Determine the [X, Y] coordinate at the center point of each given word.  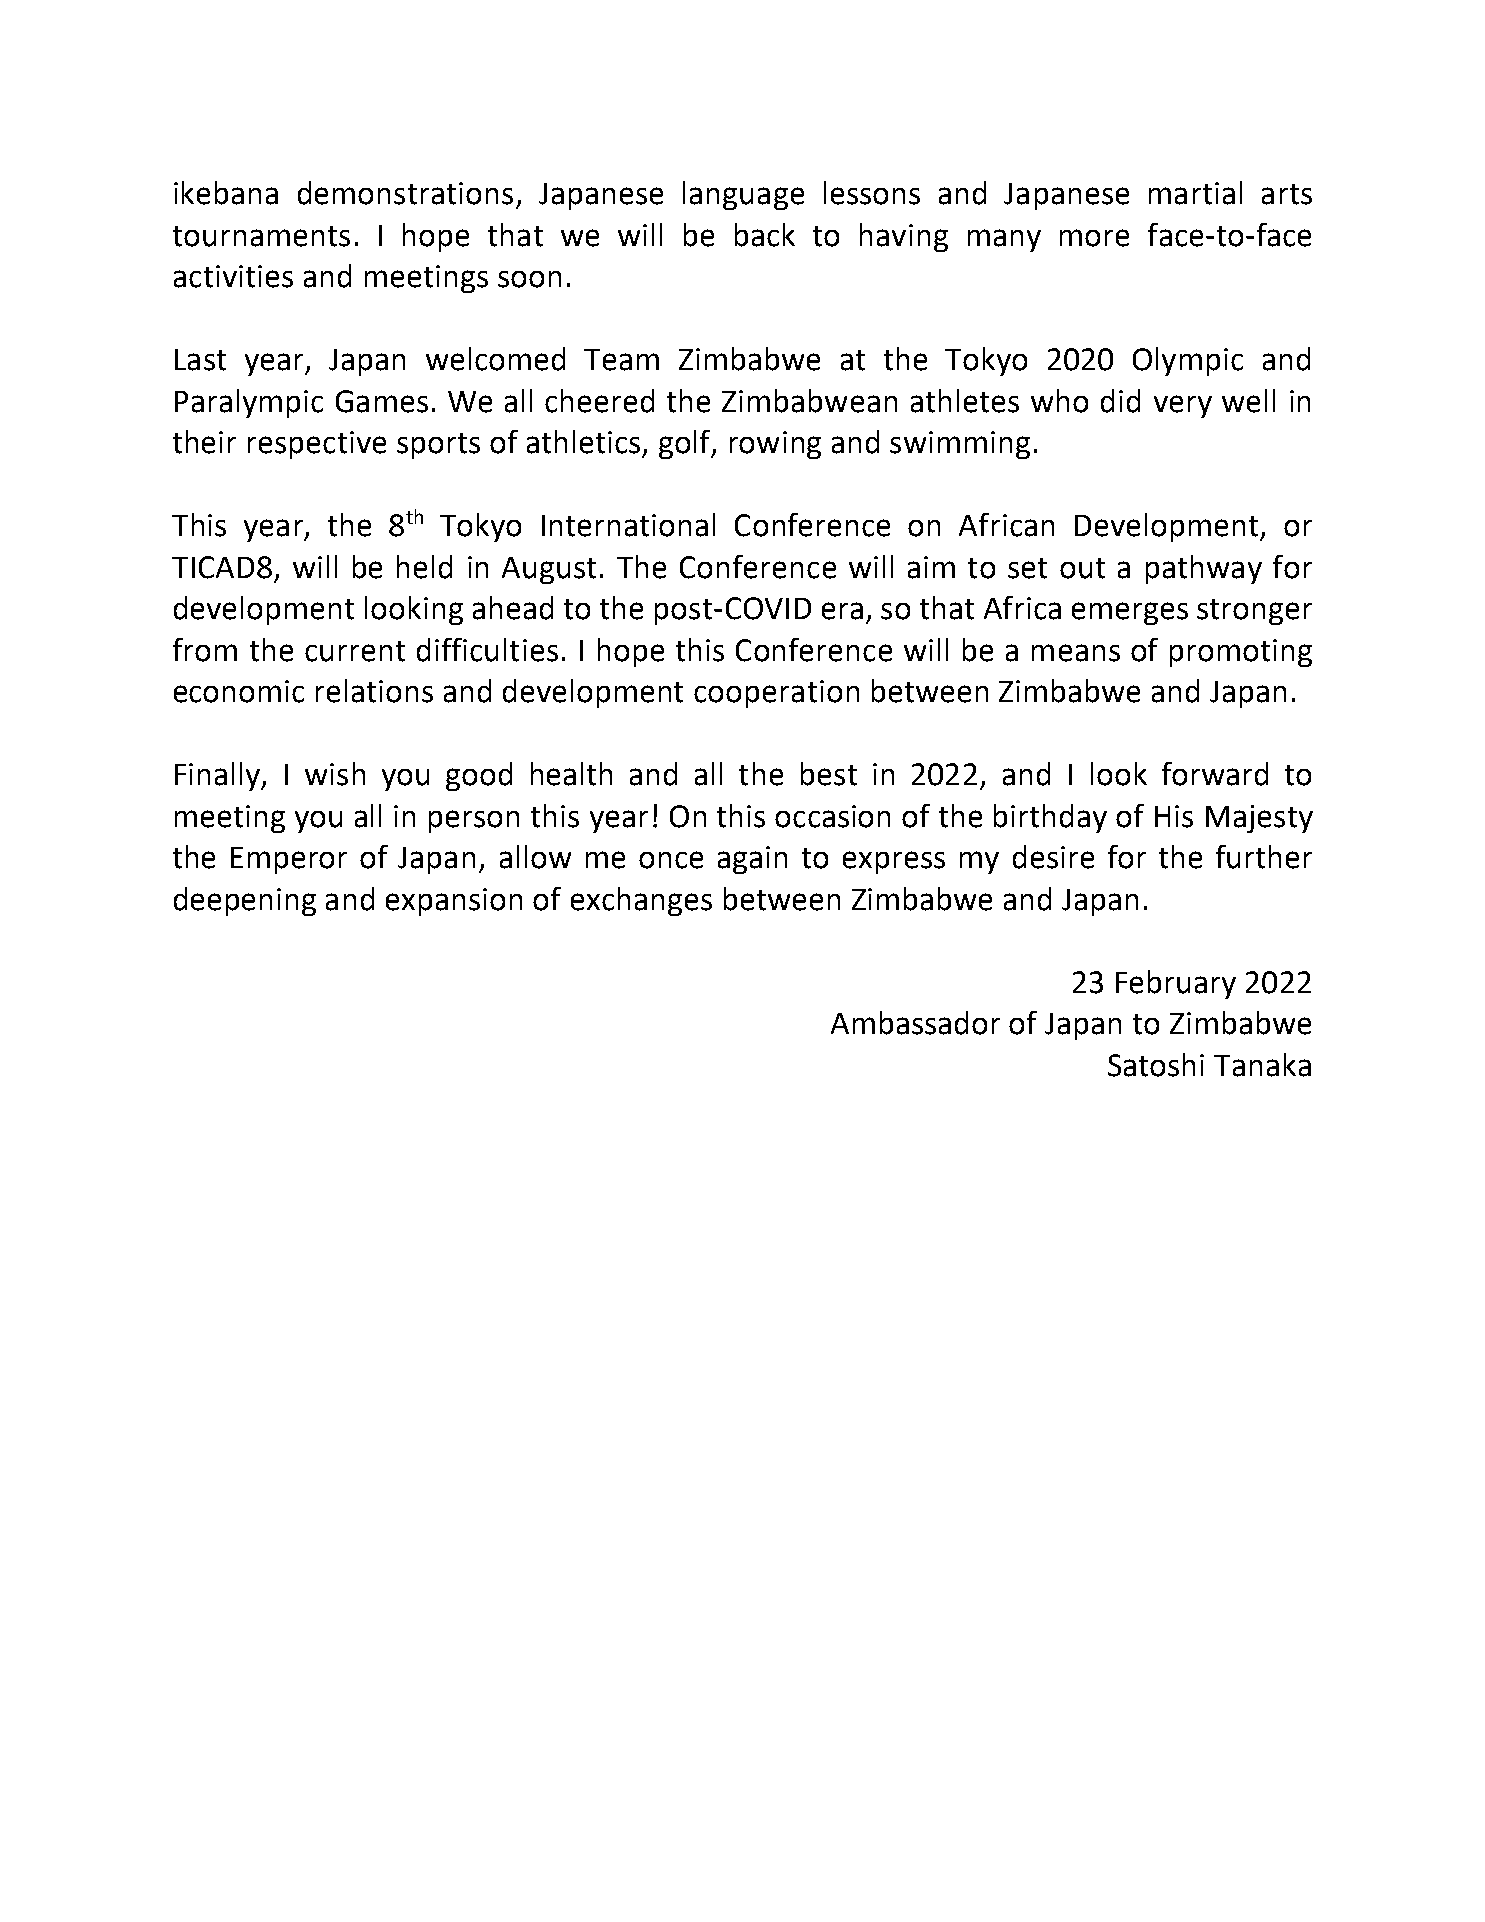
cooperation [776, 694]
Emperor [289, 860]
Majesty [1259, 819]
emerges [1130, 613]
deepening [245, 901]
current [355, 651]
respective [317, 445]
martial [1195, 193]
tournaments [261, 236]
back [765, 235]
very [1183, 406]
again [752, 860]
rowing [775, 445]
